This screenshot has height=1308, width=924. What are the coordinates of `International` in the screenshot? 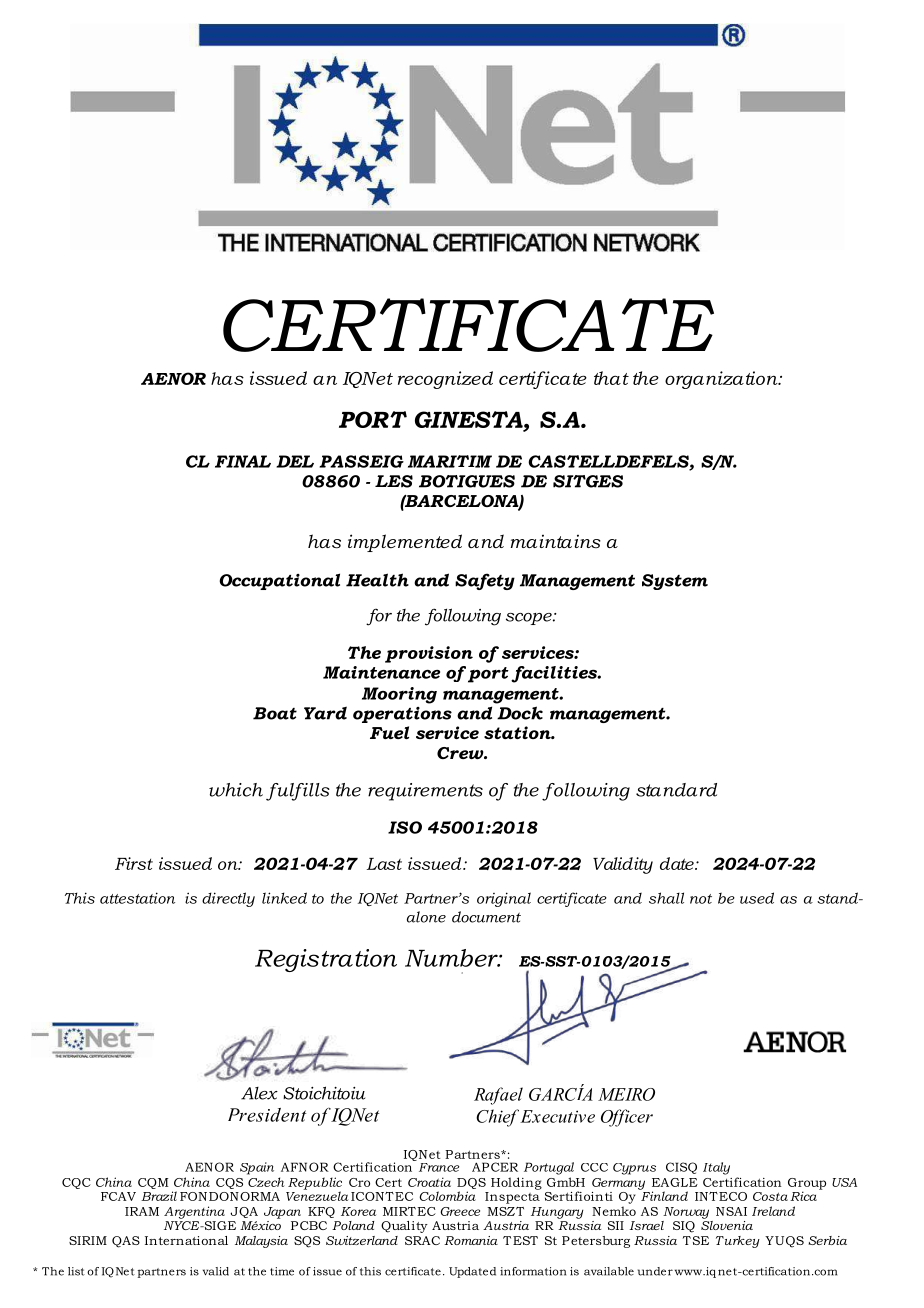 It's located at (186, 1240).
